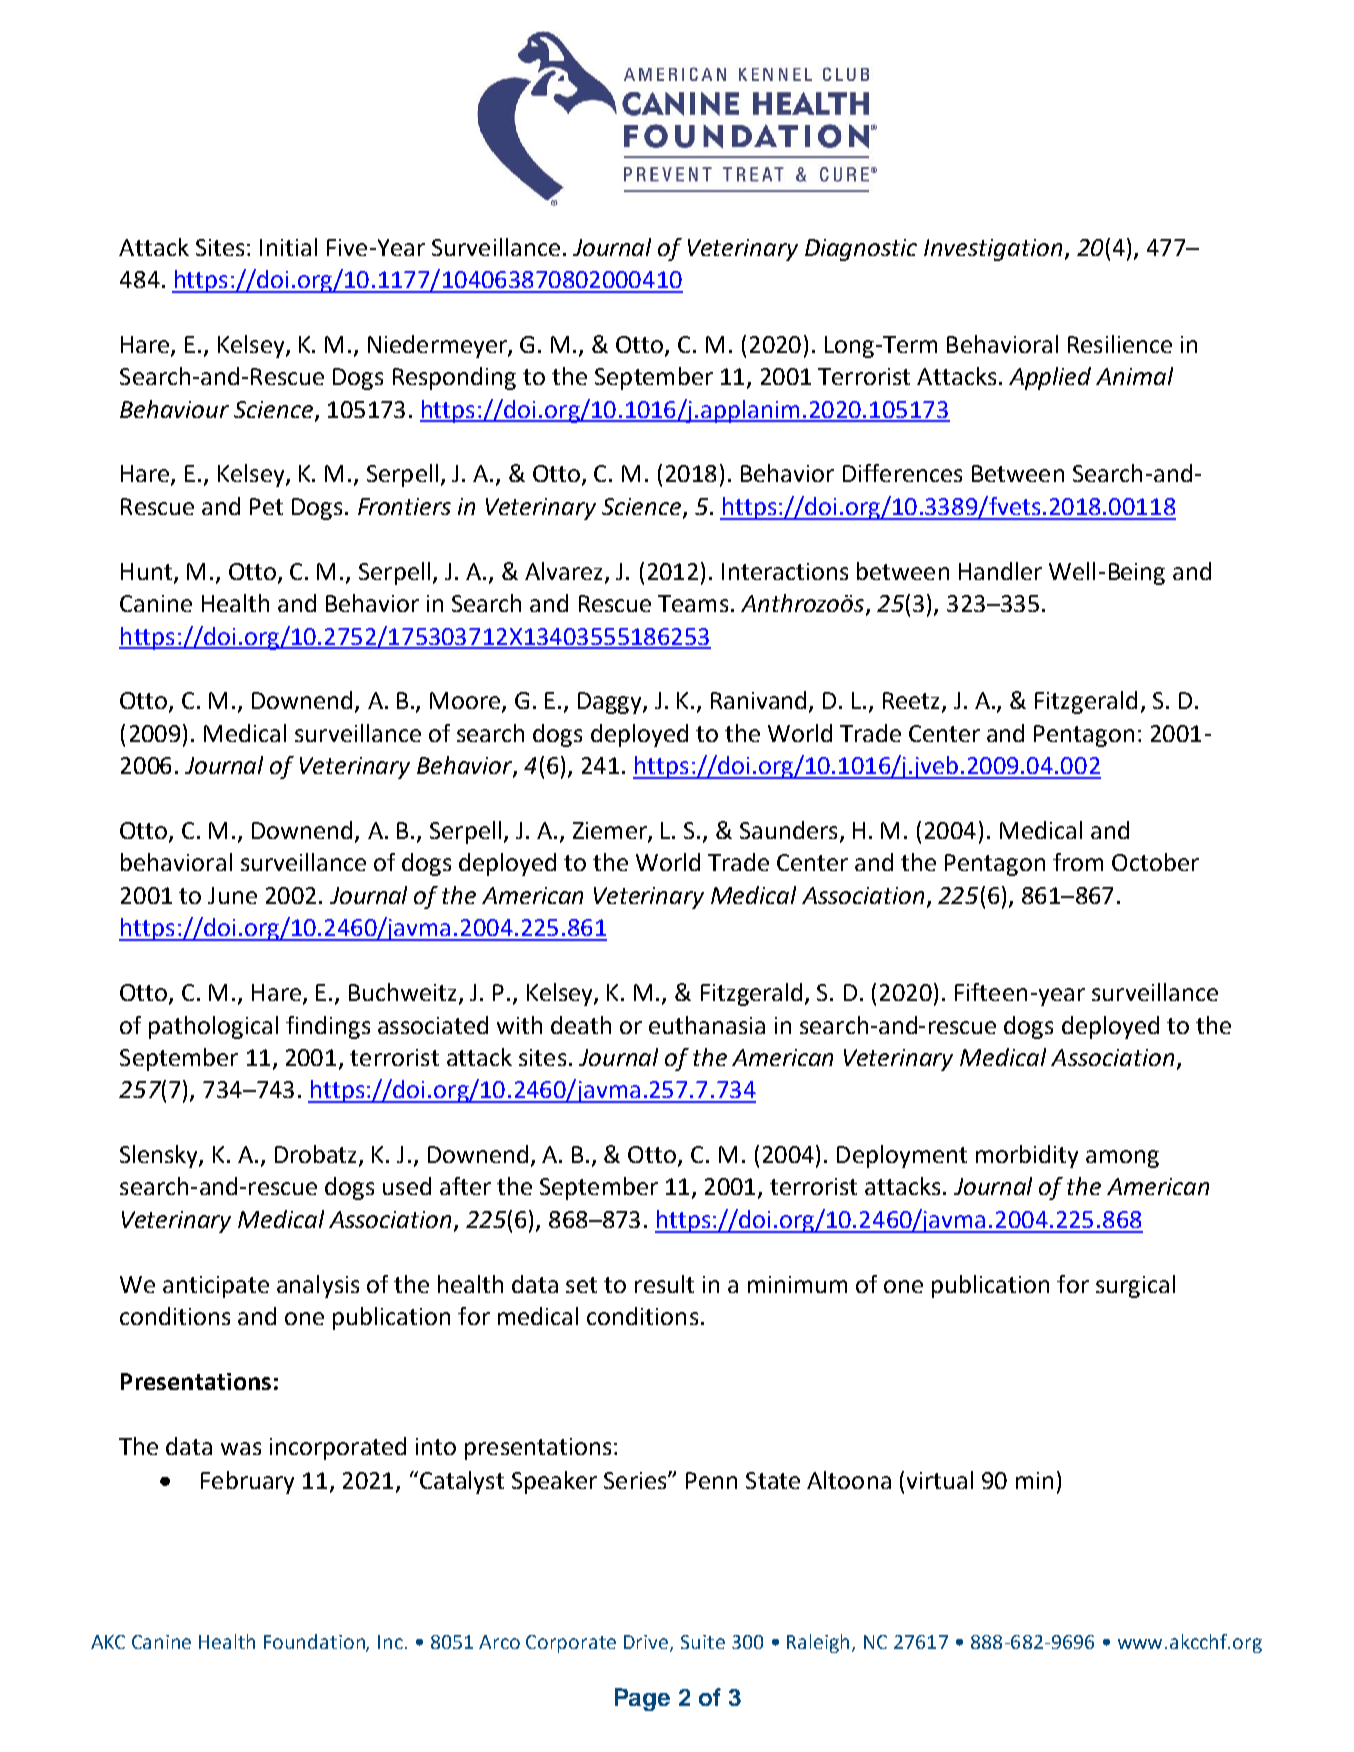 The width and height of the image is (1354, 1752). Describe the element at coordinates (993, 250) in the image. I see `Investigation` at that location.
